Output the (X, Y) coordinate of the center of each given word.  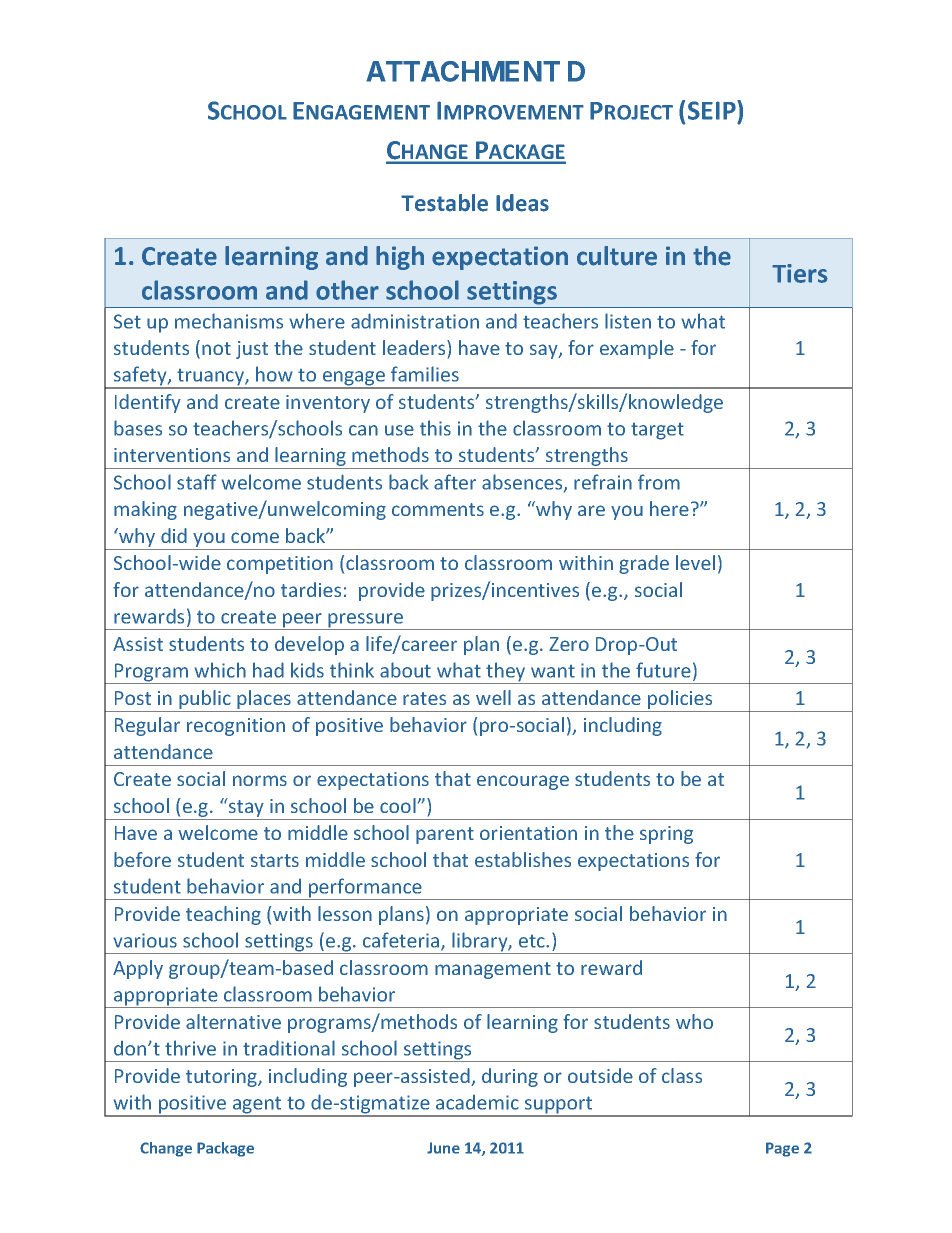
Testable (444, 203)
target (657, 431)
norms (260, 780)
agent (257, 1106)
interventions (172, 455)
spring (666, 835)
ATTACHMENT (463, 71)
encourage (523, 782)
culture (617, 256)
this (435, 428)
